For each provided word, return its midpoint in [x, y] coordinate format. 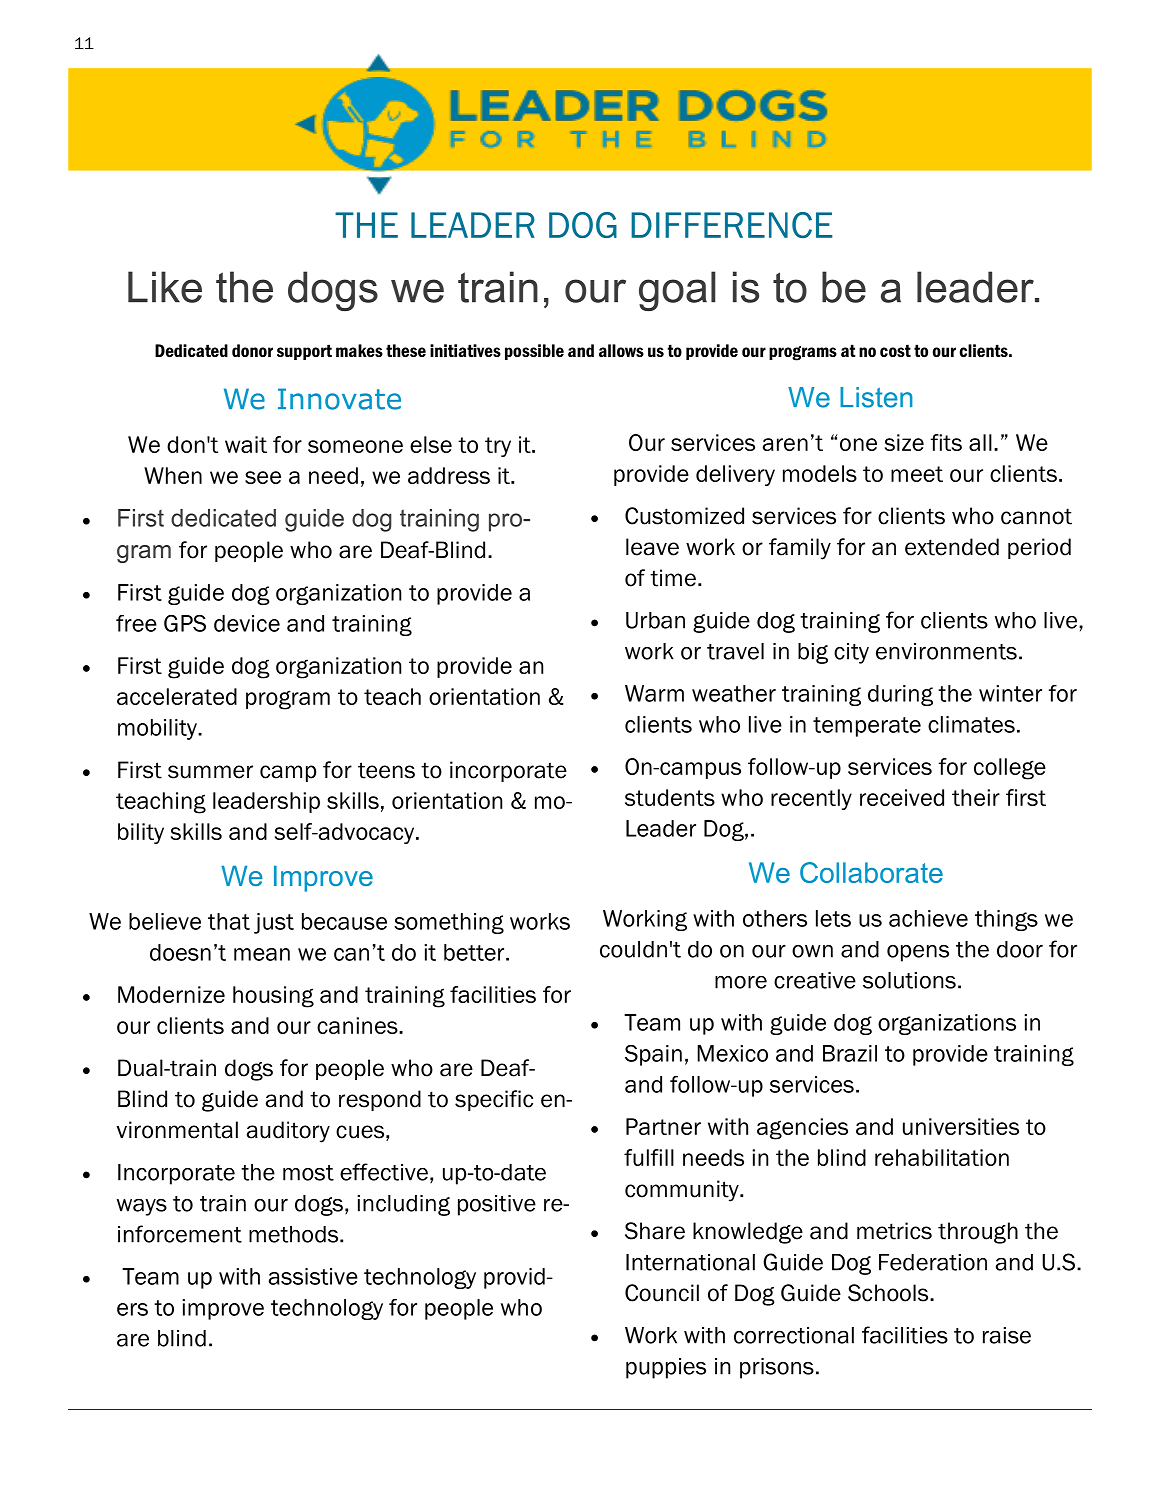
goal [677, 291]
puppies [666, 1368]
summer [210, 772]
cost [895, 350]
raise [1007, 1335]
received [902, 797]
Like [165, 287]
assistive [313, 1276]
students [670, 797]
